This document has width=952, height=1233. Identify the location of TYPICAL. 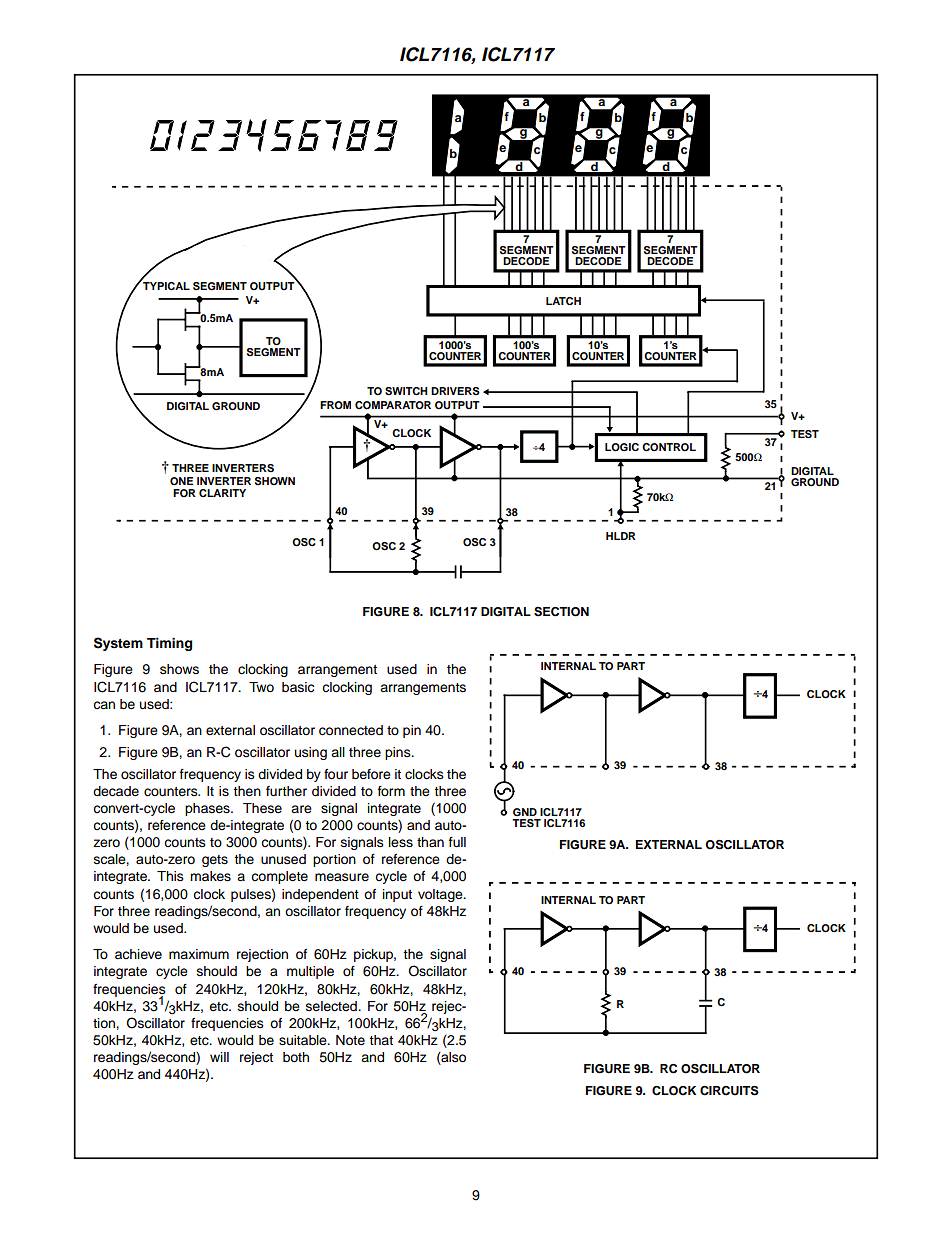
(165, 285).
